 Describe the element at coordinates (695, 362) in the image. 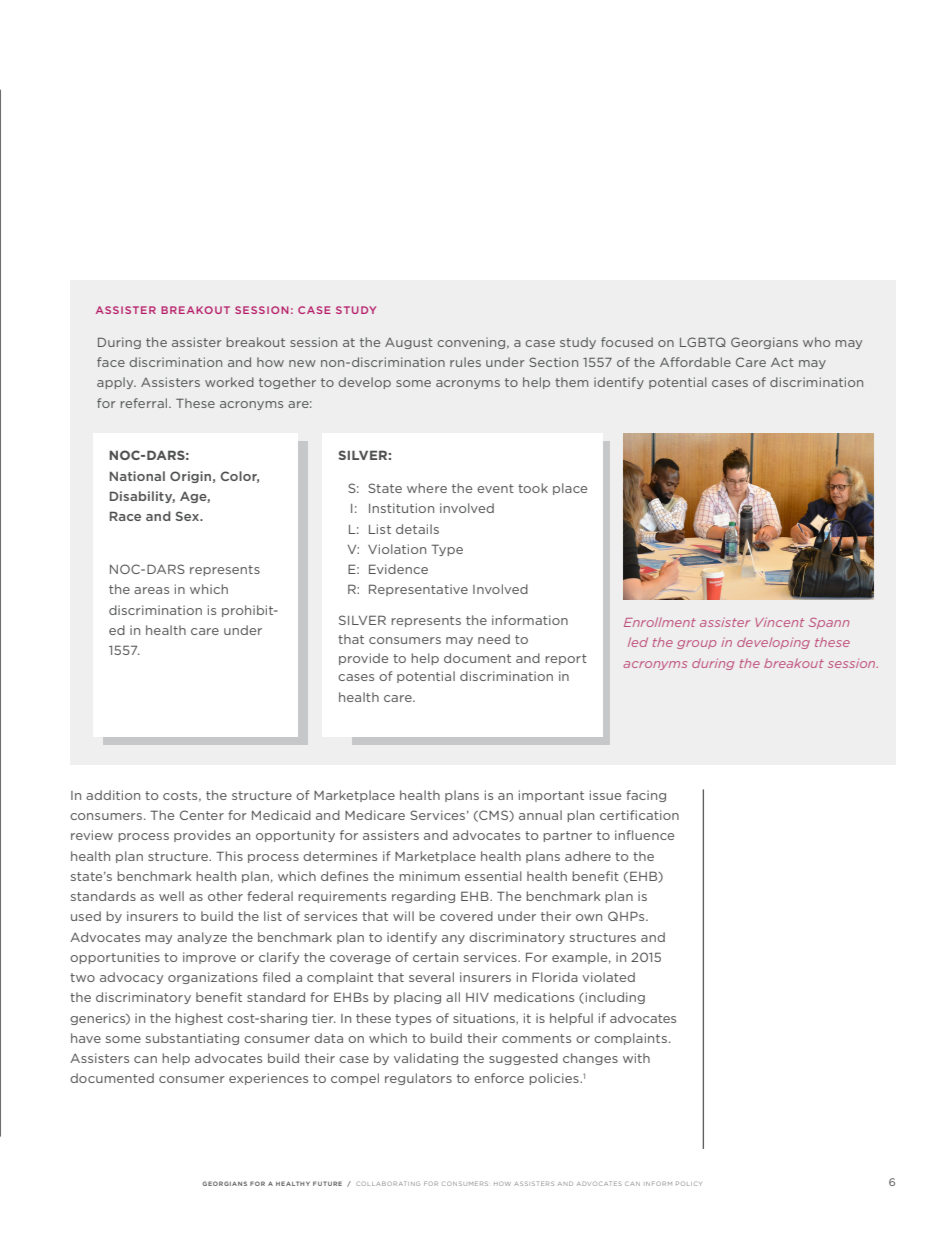

I see `Affordable` at that location.
